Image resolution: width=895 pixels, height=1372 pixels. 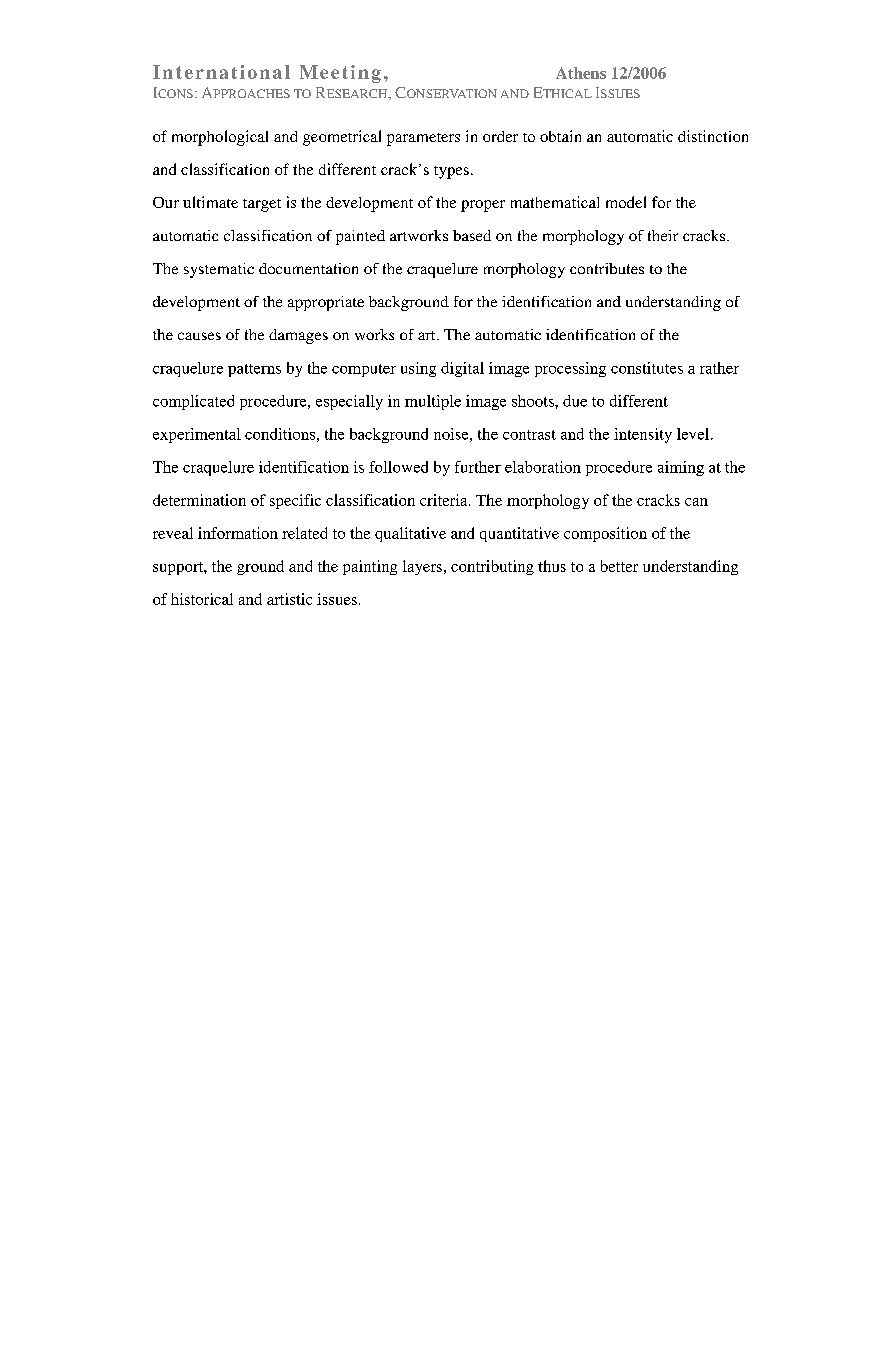 What do you see at coordinates (462, 369) in the screenshot?
I see `digital` at bounding box center [462, 369].
